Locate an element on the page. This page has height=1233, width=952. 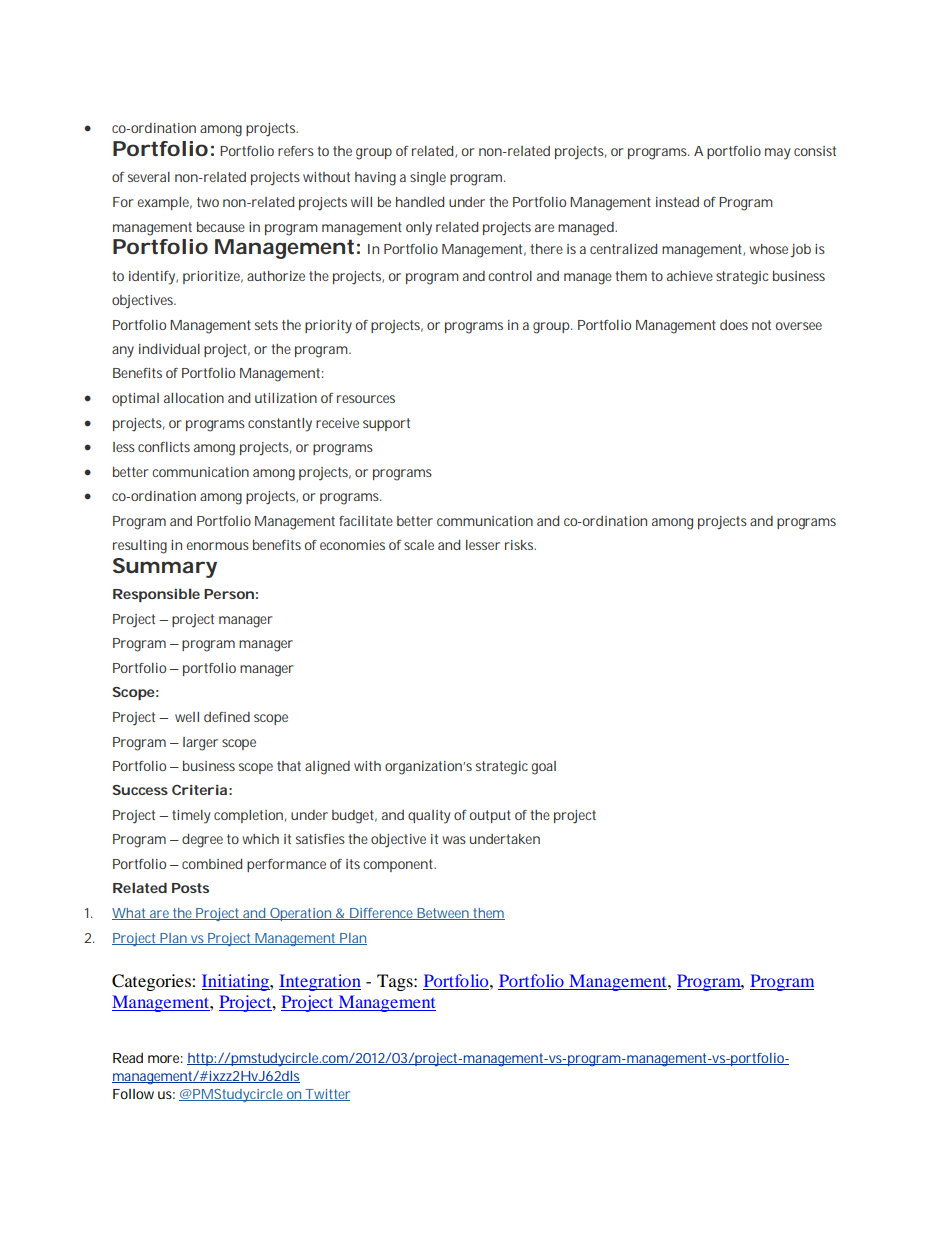
scale is located at coordinates (419, 545).
